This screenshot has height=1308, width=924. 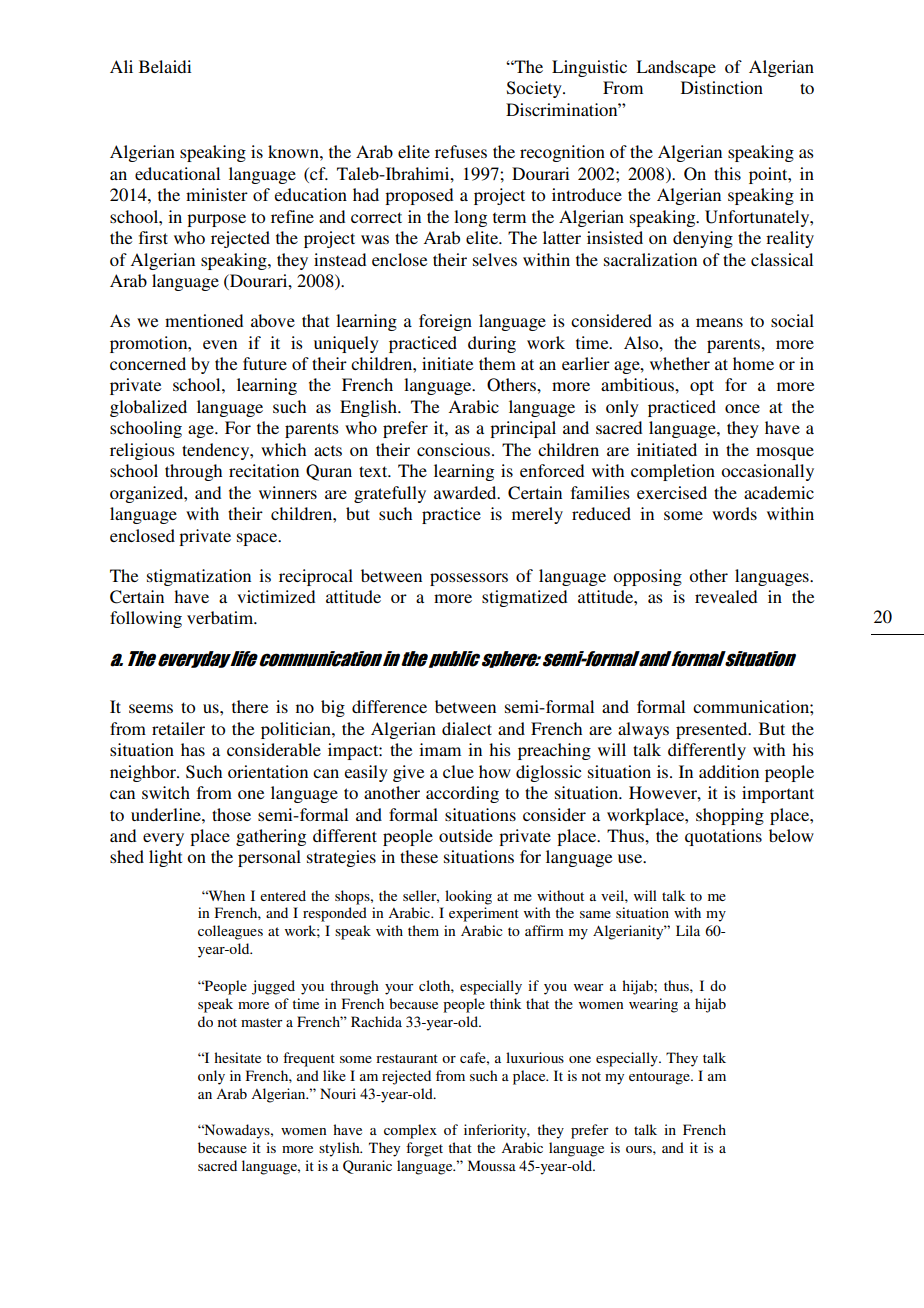 I want to click on religious, so click(x=142, y=451).
